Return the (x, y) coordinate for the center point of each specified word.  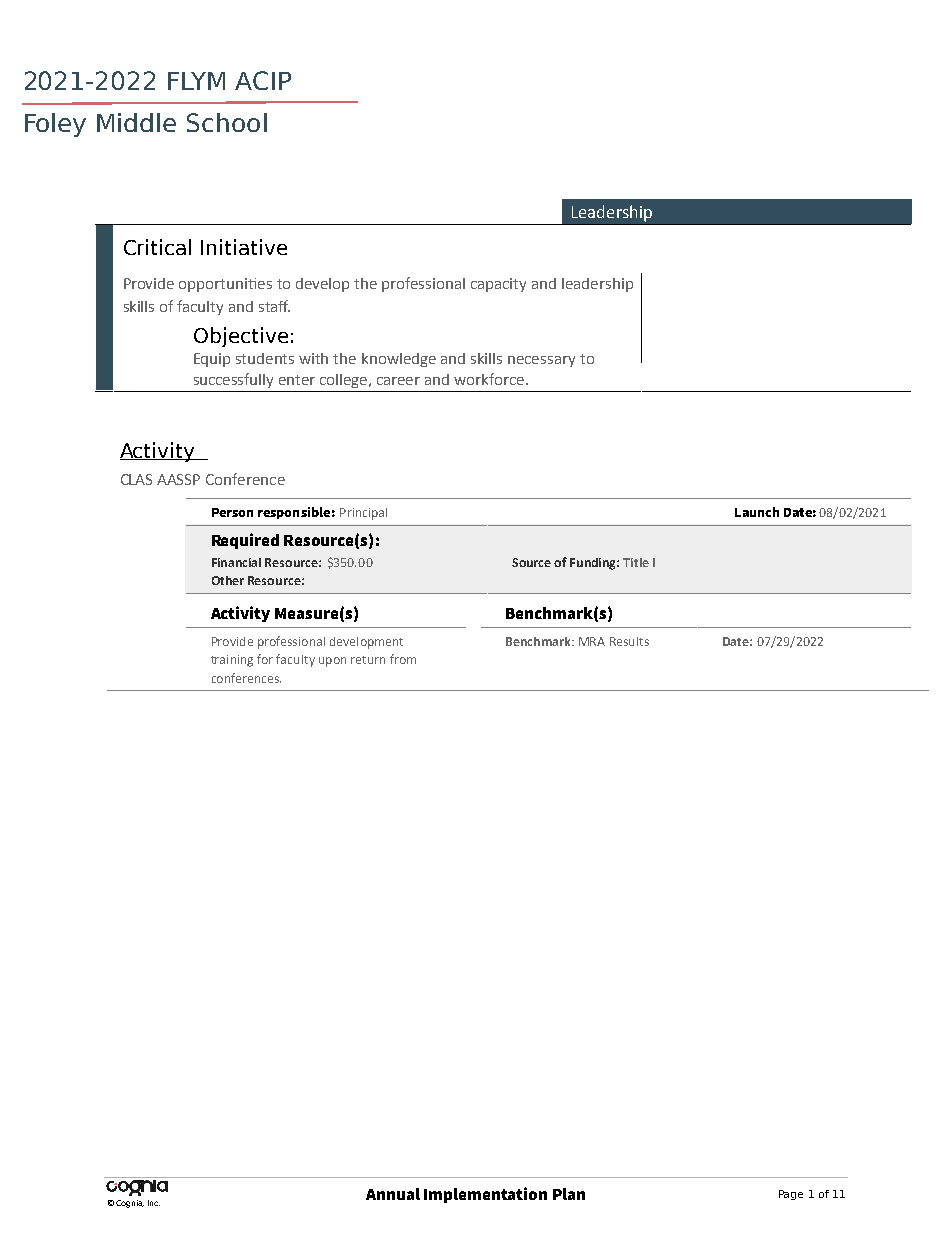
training (232, 661)
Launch (757, 512)
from (403, 659)
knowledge (399, 360)
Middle (136, 122)
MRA (592, 641)
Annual (393, 1194)
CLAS (136, 479)
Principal (363, 514)
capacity (498, 285)
